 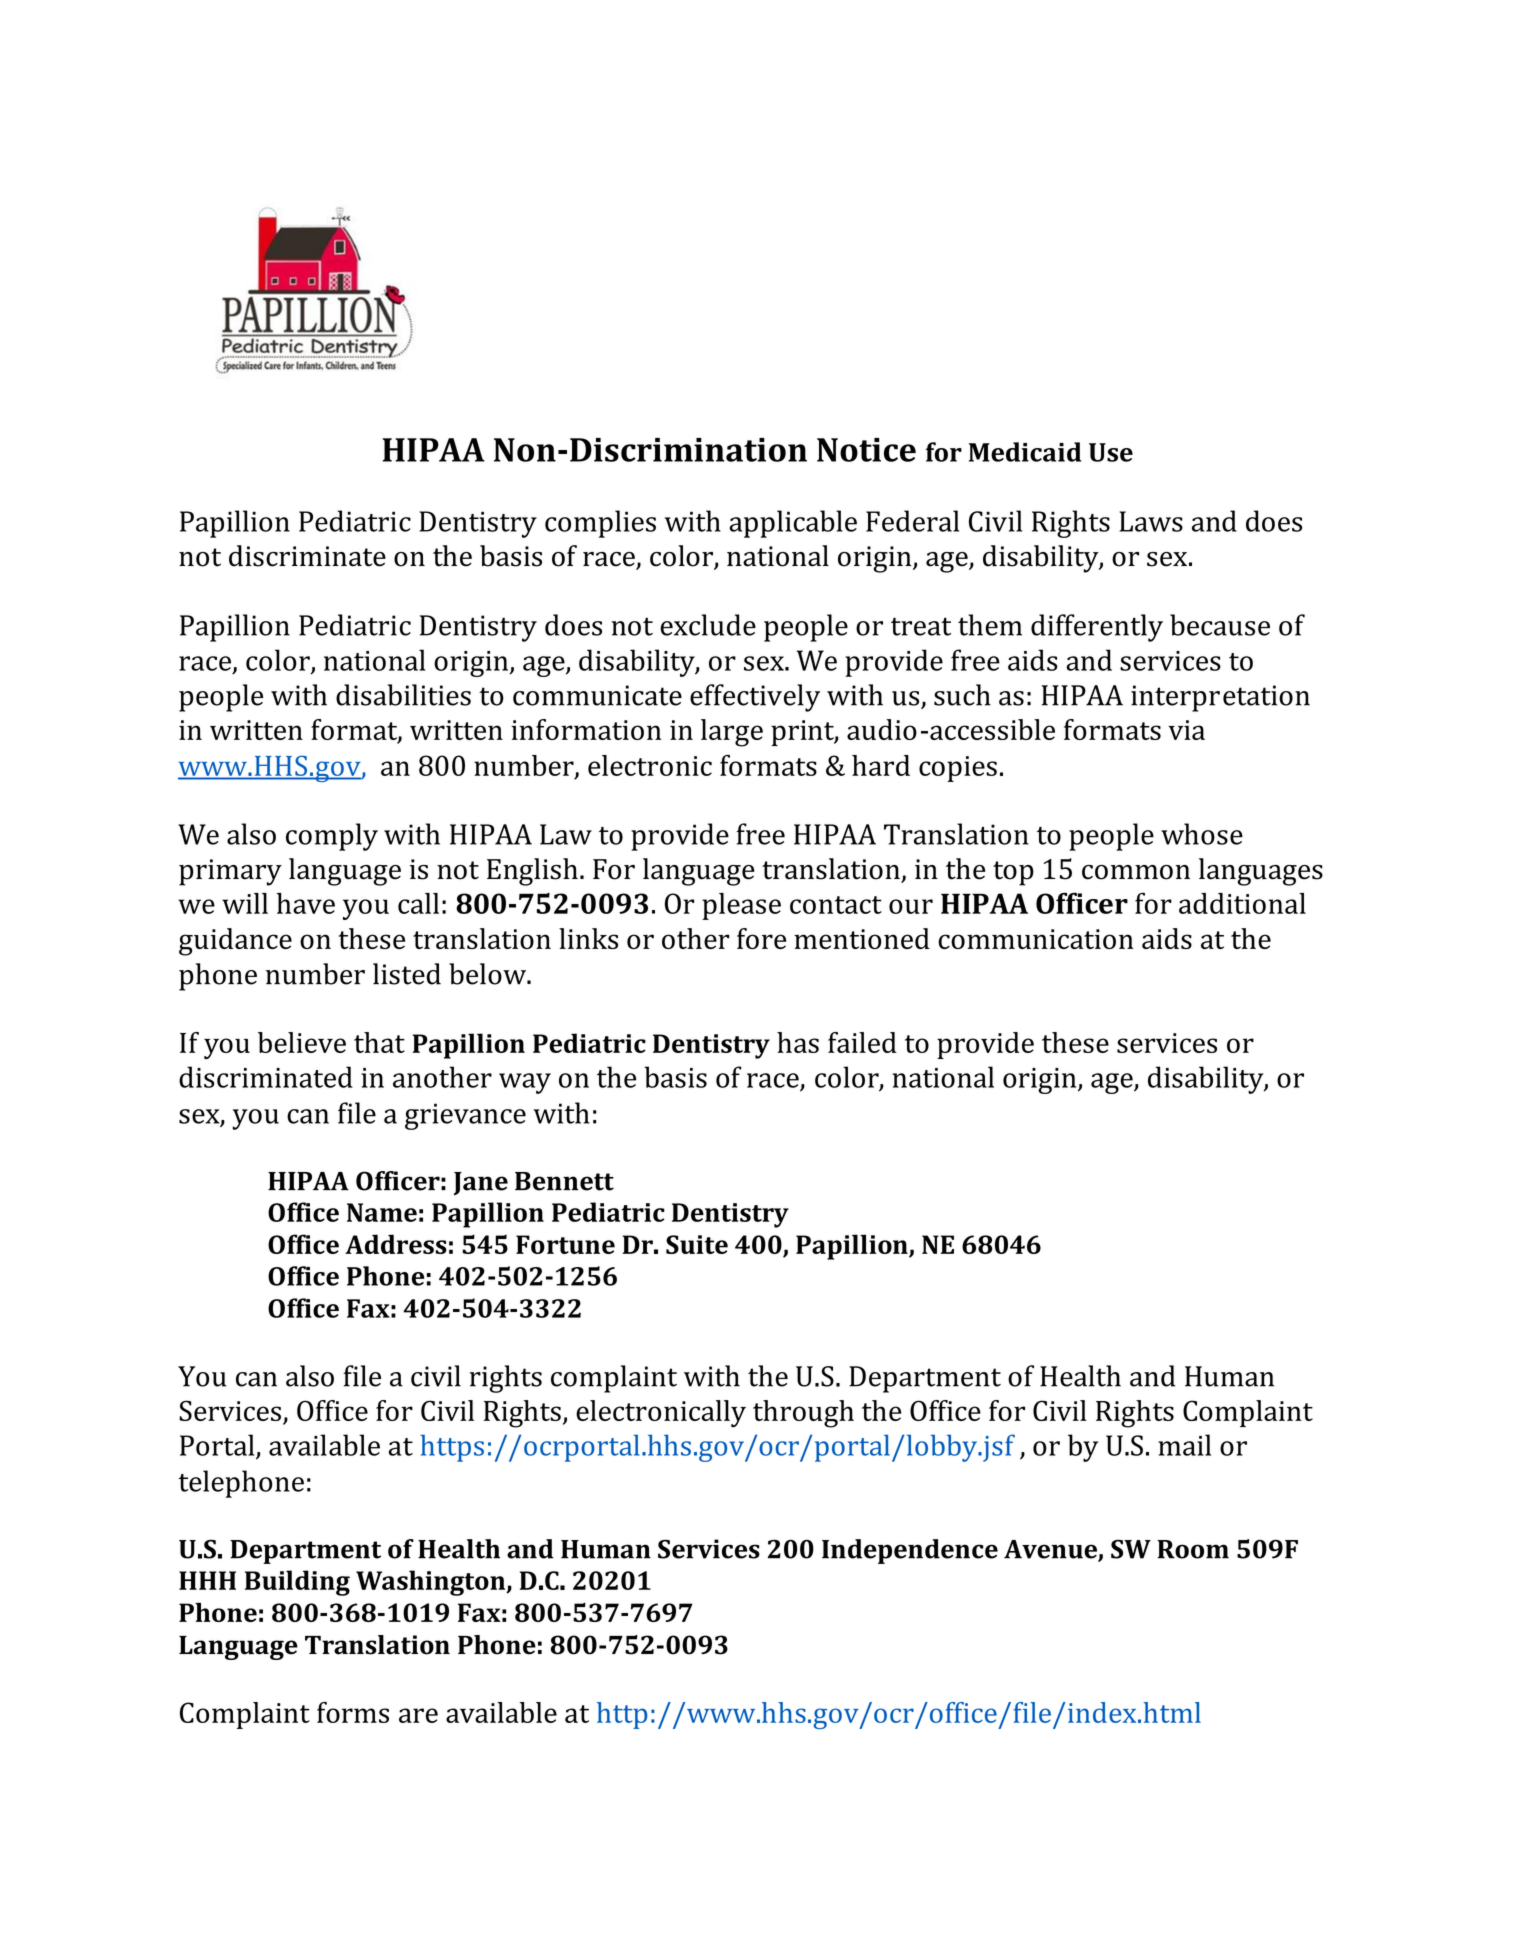 I want to click on has, so click(x=798, y=1042).
